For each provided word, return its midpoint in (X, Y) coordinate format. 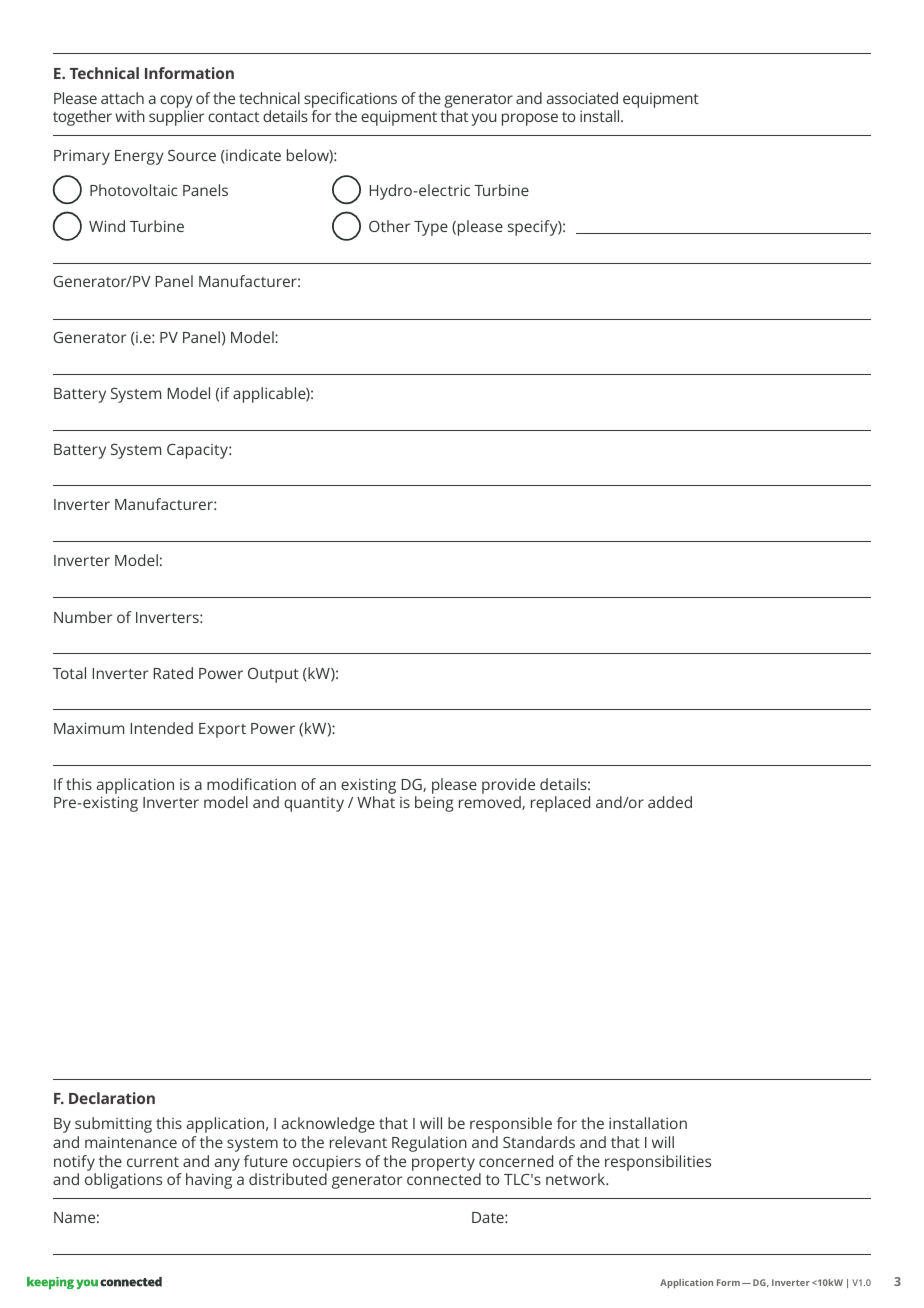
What (376, 802)
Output (273, 675)
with (130, 116)
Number (83, 617)
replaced (560, 804)
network (576, 1179)
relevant (358, 1142)
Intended (162, 728)
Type (431, 228)
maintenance (131, 1142)
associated (582, 98)
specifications (350, 100)
